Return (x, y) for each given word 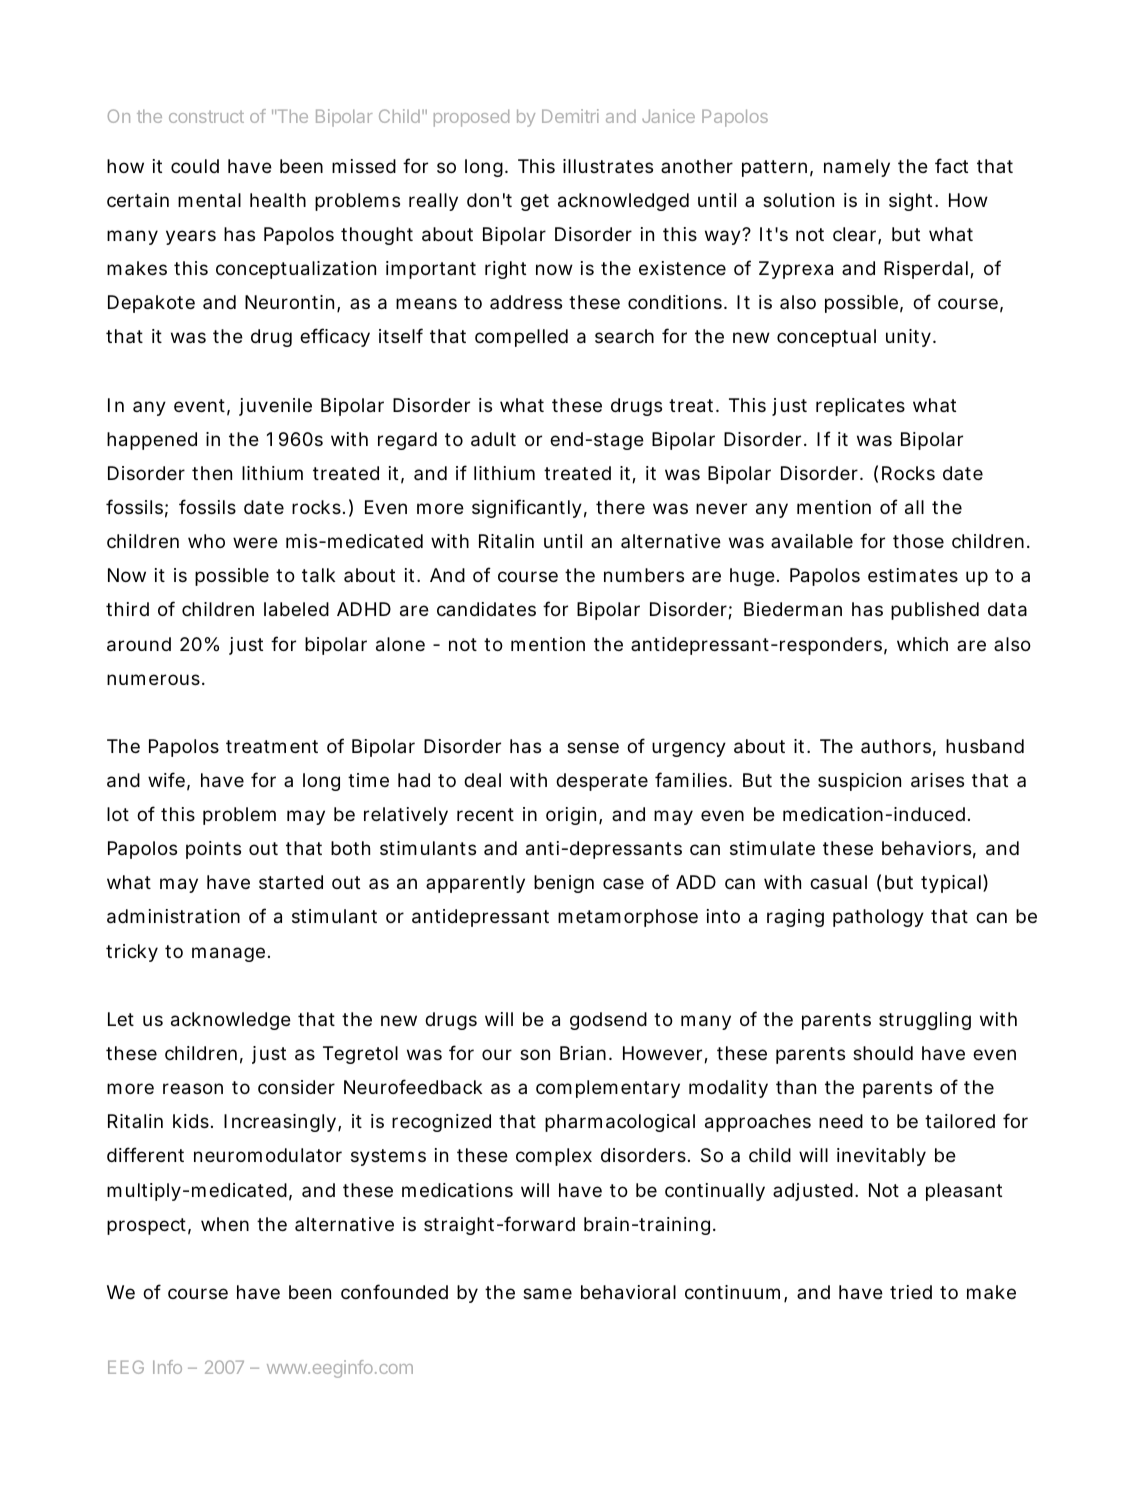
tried (911, 1292)
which (922, 644)
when (225, 1224)
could (195, 166)
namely (857, 168)
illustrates (608, 166)
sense (593, 747)
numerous (153, 679)
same (547, 1294)
